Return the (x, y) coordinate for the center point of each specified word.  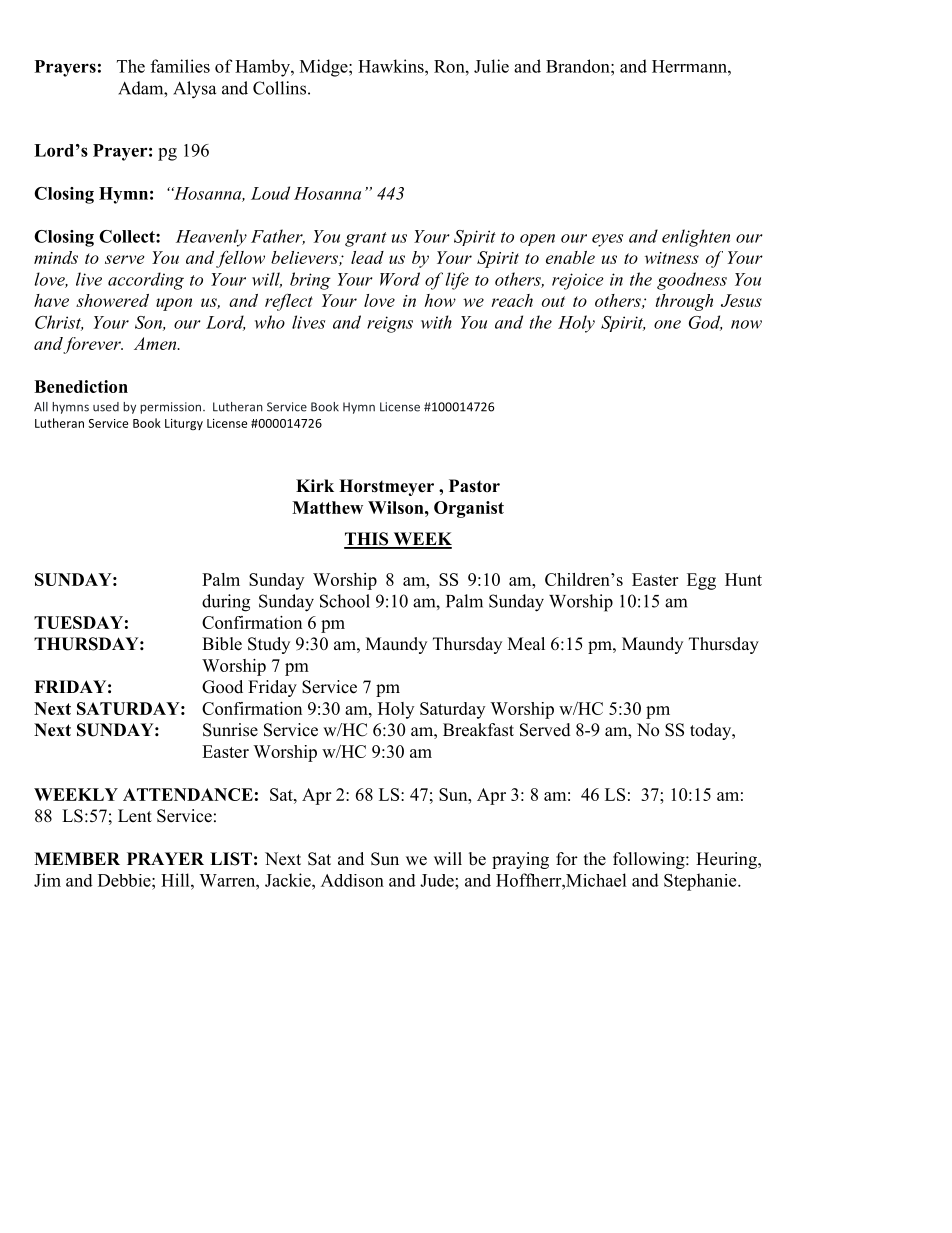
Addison (352, 880)
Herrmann (690, 66)
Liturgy (184, 424)
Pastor (474, 486)
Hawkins (392, 66)
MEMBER (77, 858)
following (650, 860)
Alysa (194, 90)
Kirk (315, 485)
